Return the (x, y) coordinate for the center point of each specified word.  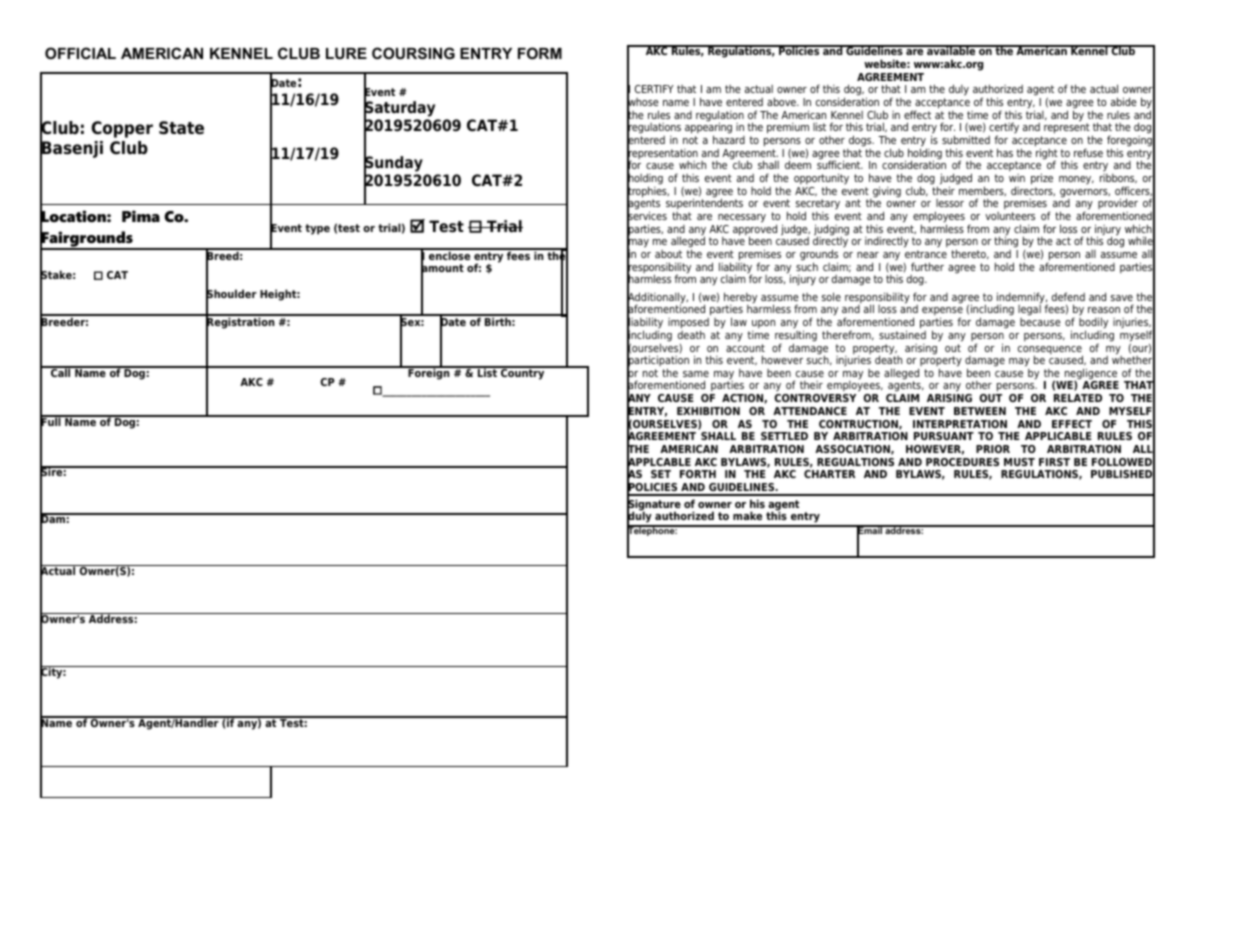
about (668, 254)
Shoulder (231, 294)
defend (1068, 296)
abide (1124, 101)
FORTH (698, 474)
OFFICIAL (80, 53)
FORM (540, 53)
